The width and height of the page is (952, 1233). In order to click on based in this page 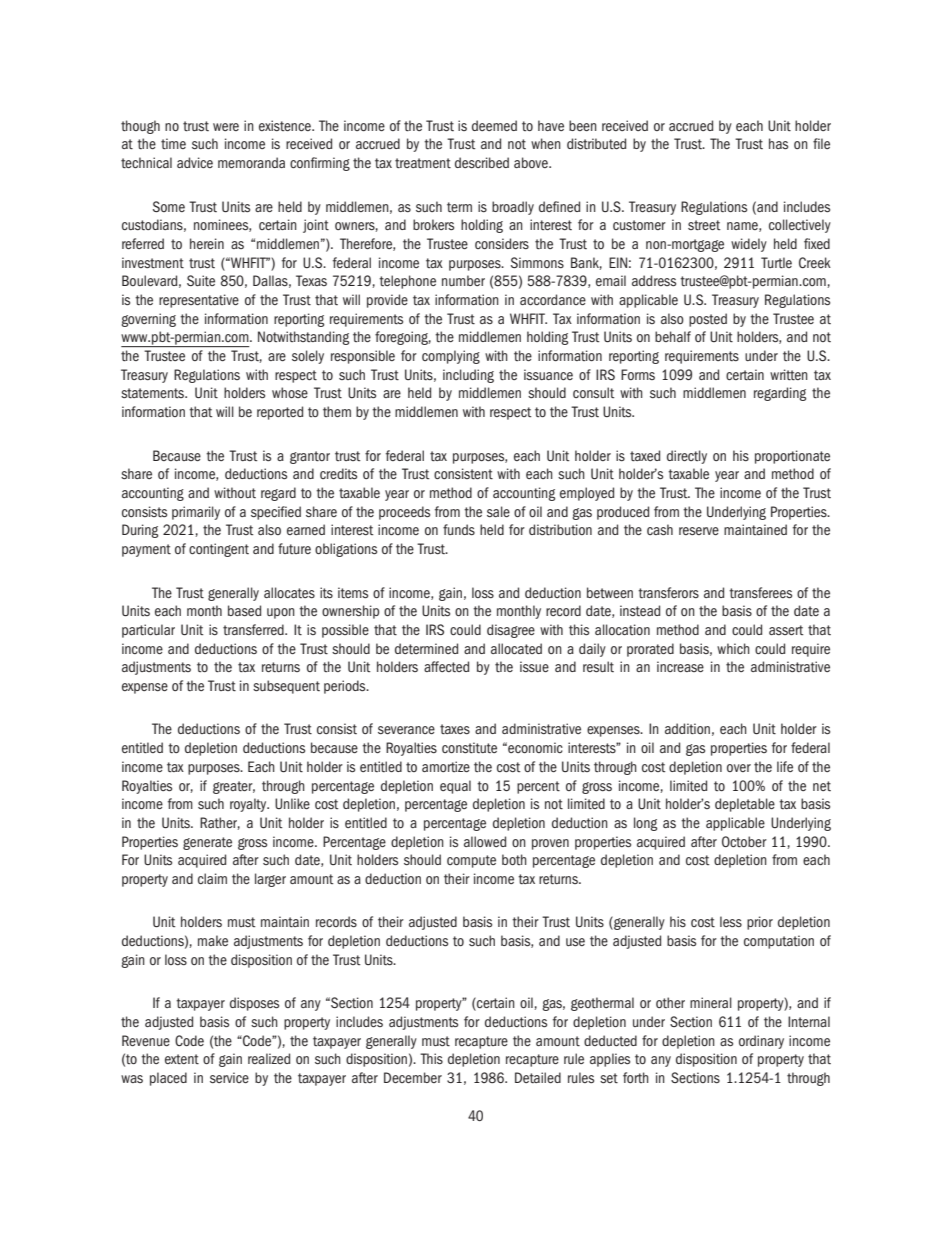, I will do `click(244, 610)`.
